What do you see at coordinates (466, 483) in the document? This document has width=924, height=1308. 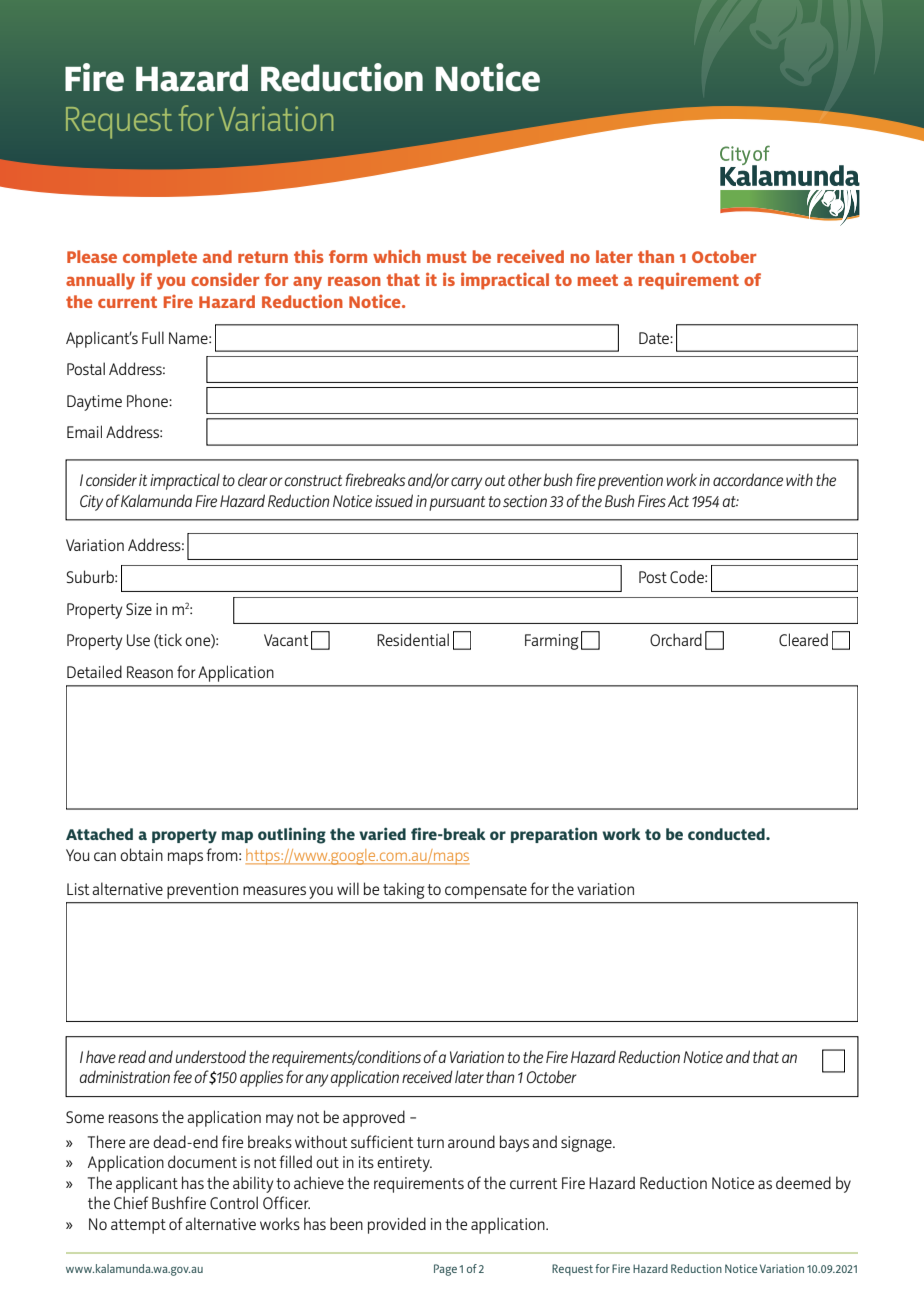 I see `carry` at bounding box center [466, 483].
